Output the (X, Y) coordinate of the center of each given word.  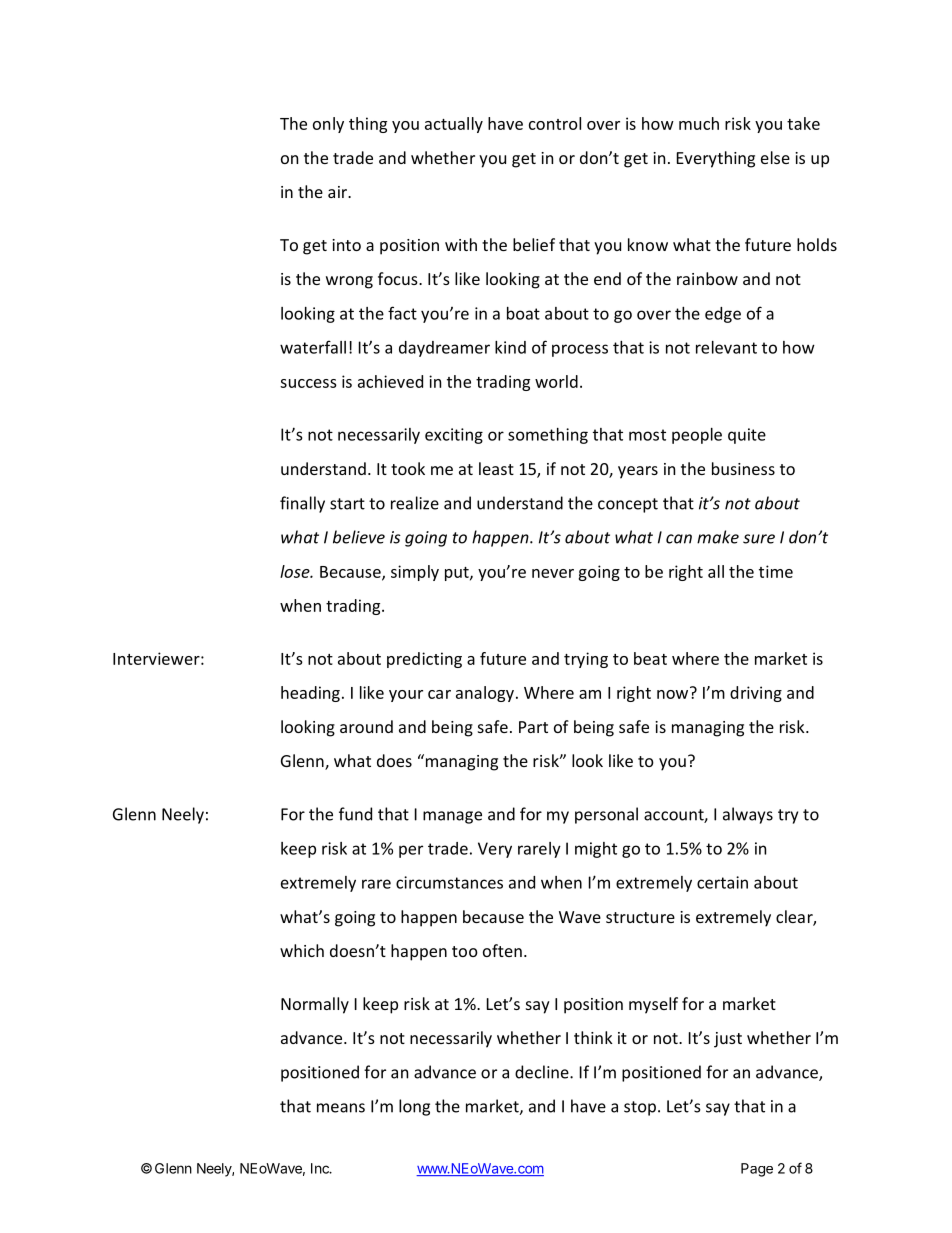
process (580, 350)
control (555, 123)
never (553, 573)
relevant (726, 347)
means (341, 1108)
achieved (390, 381)
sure (759, 539)
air (339, 192)
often (502, 950)
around (366, 726)
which (302, 950)
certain (722, 882)
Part (533, 727)
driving (756, 694)
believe (359, 537)
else (775, 157)
